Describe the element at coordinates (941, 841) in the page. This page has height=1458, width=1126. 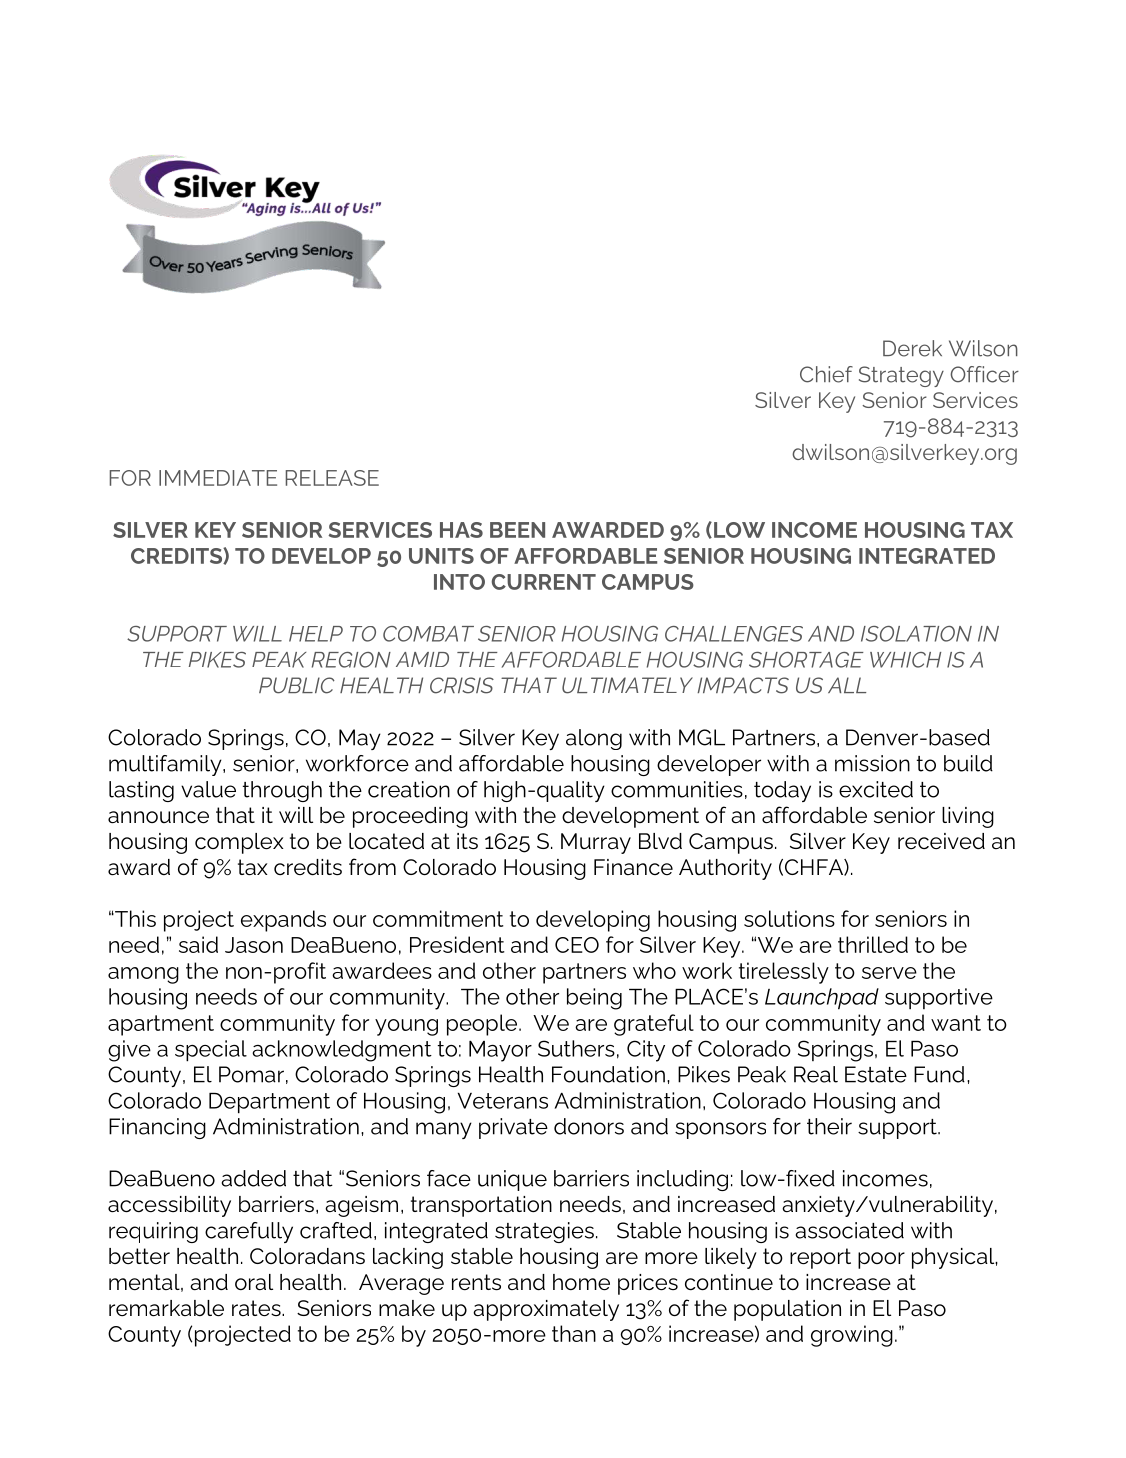
I see `received` at that location.
